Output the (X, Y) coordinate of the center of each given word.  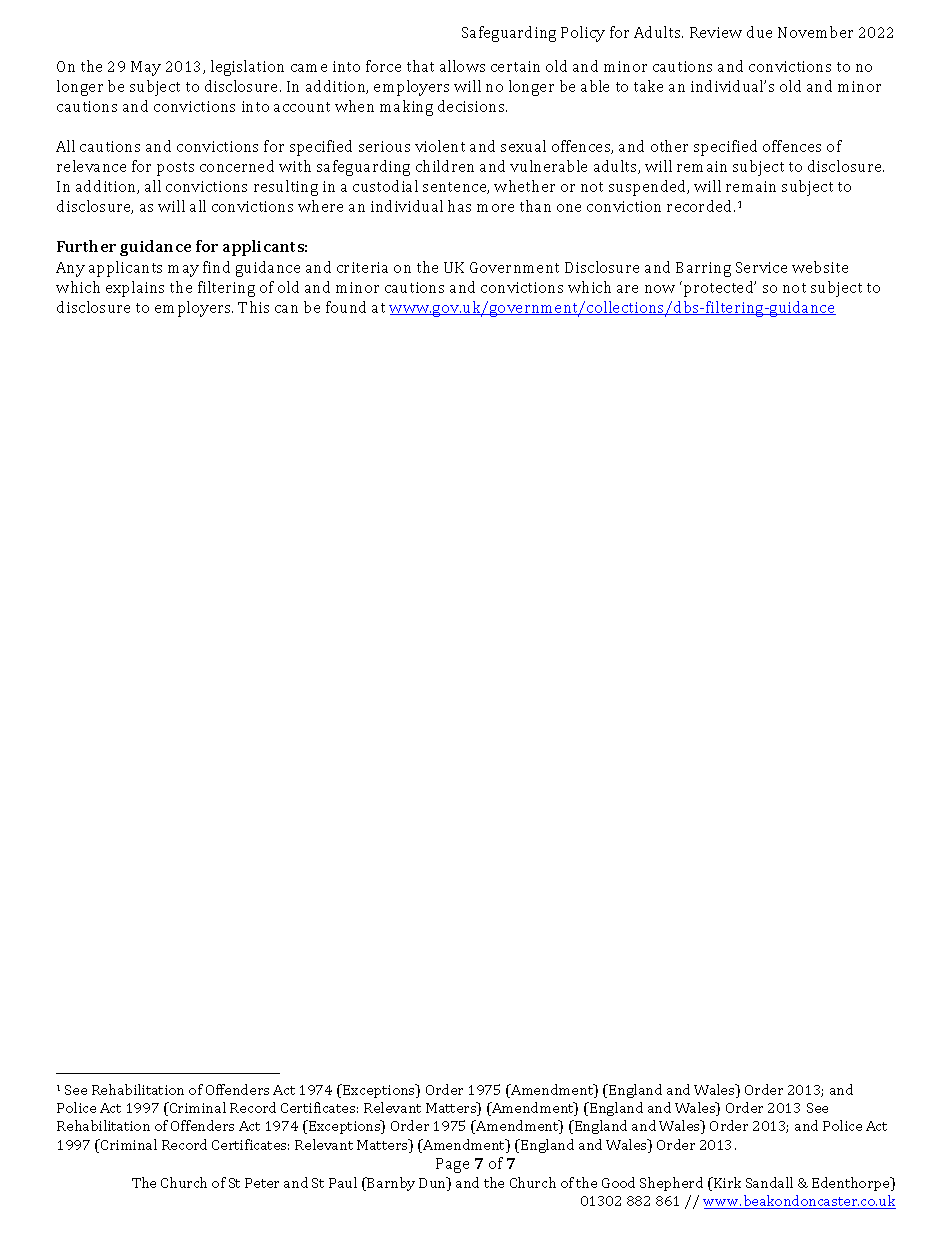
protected (720, 289)
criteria (362, 267)
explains (135, 289)
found (346, 307)
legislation (247, 68)
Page (452, 1165)
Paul (343, 1182)
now (660, 289)
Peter (262, 1183)
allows (462, 66)
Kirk (726, 1182)
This (253, 307)
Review (716, 32)
